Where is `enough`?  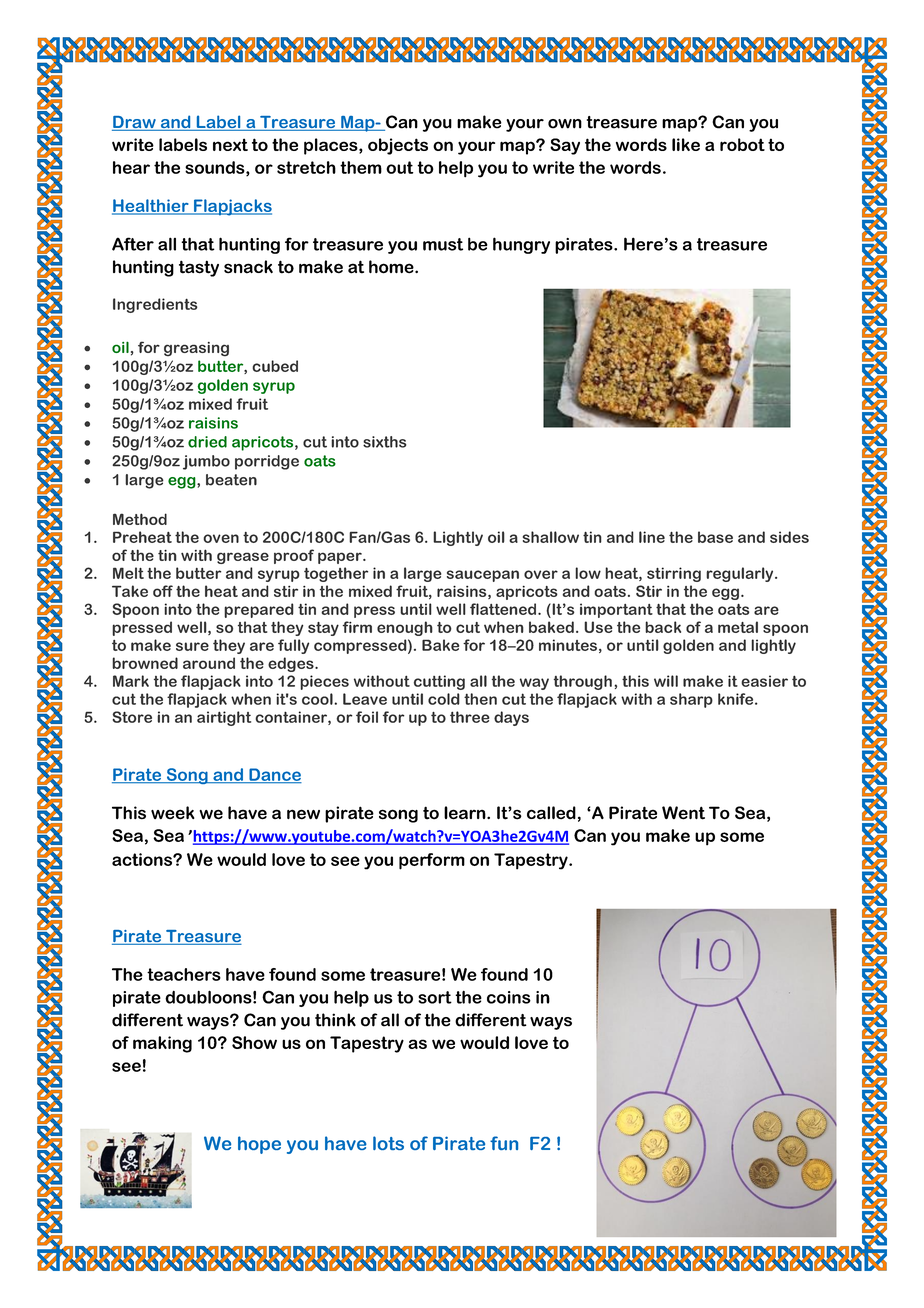 enough is located at coordinates (405, 628).
